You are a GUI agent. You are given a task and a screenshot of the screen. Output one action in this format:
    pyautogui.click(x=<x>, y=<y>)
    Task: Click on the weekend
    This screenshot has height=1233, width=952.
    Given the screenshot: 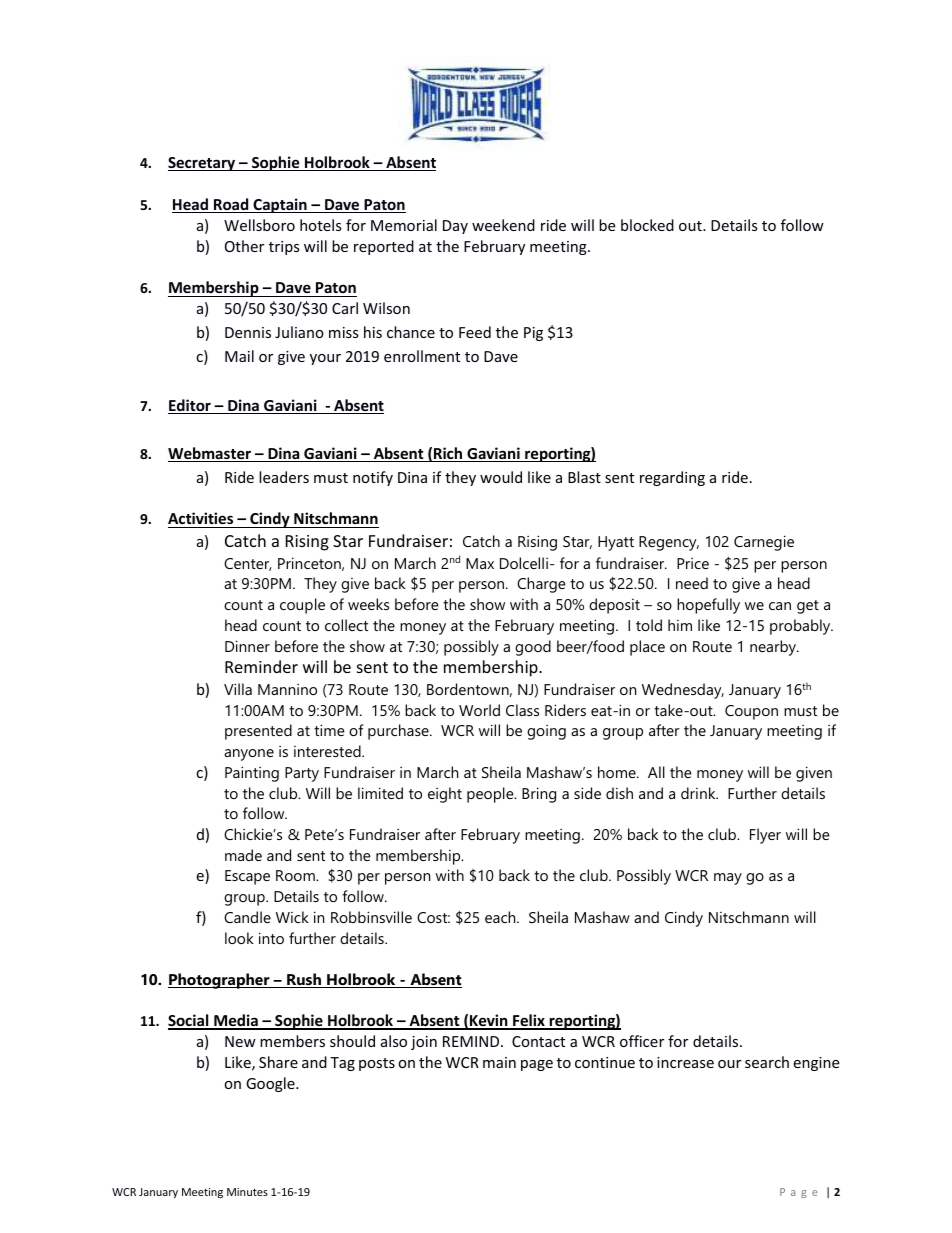 What is the action you would take?
    pyautogui.click(x=503, y=225)
